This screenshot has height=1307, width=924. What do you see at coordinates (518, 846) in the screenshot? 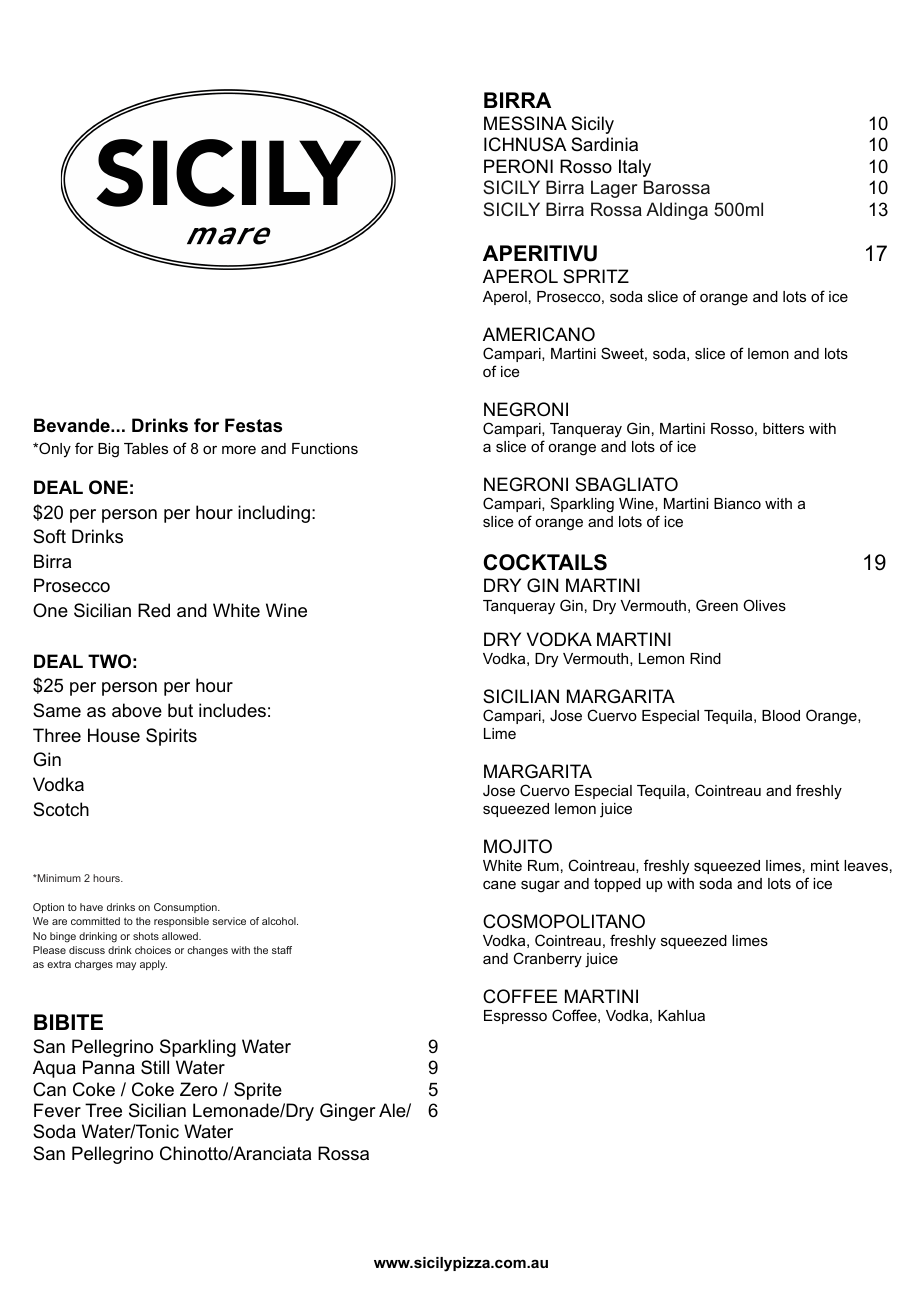
I see `MOJITO` at bounding box center [518, 846].
